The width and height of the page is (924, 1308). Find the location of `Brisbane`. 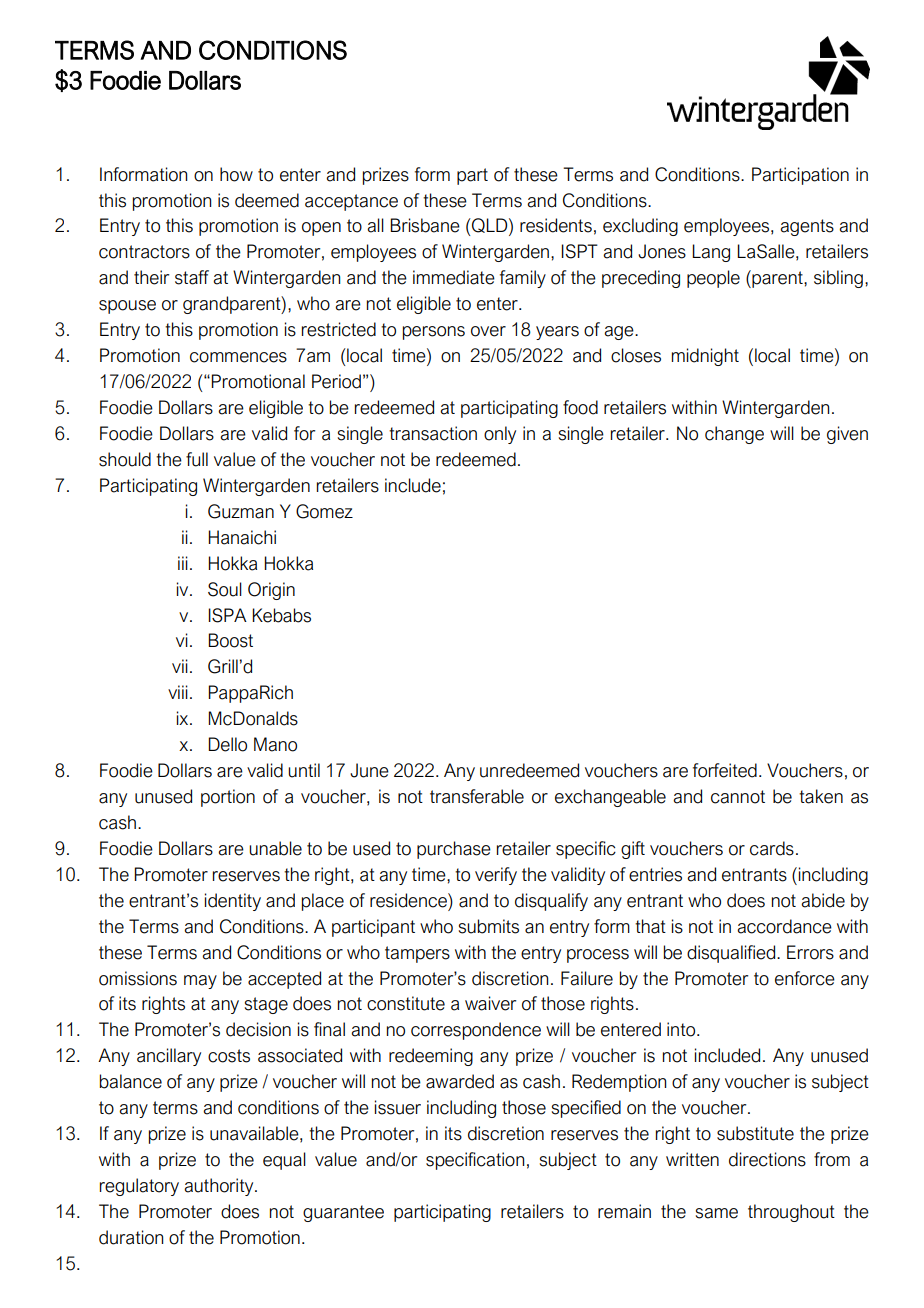

Brisbane is located at coordinates (425, 225).
